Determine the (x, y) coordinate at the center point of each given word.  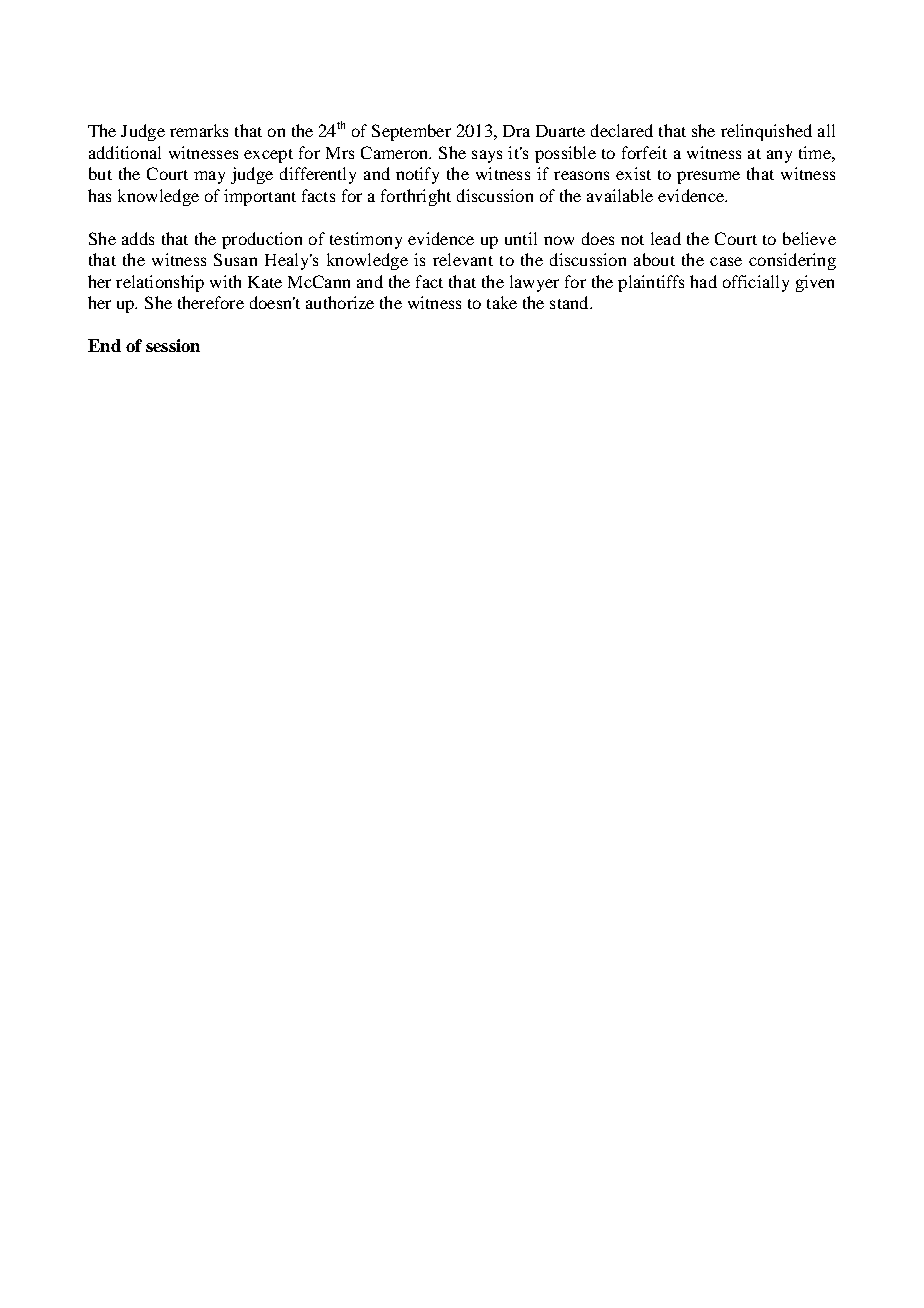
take (502, 302)
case (726, 261)
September (411, 132)
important (260, 197)
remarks (199, 130)
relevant (463, 259)
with (225, 281)
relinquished (766, 132)
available (620, 195)
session (173, 345)
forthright (416, 197)
